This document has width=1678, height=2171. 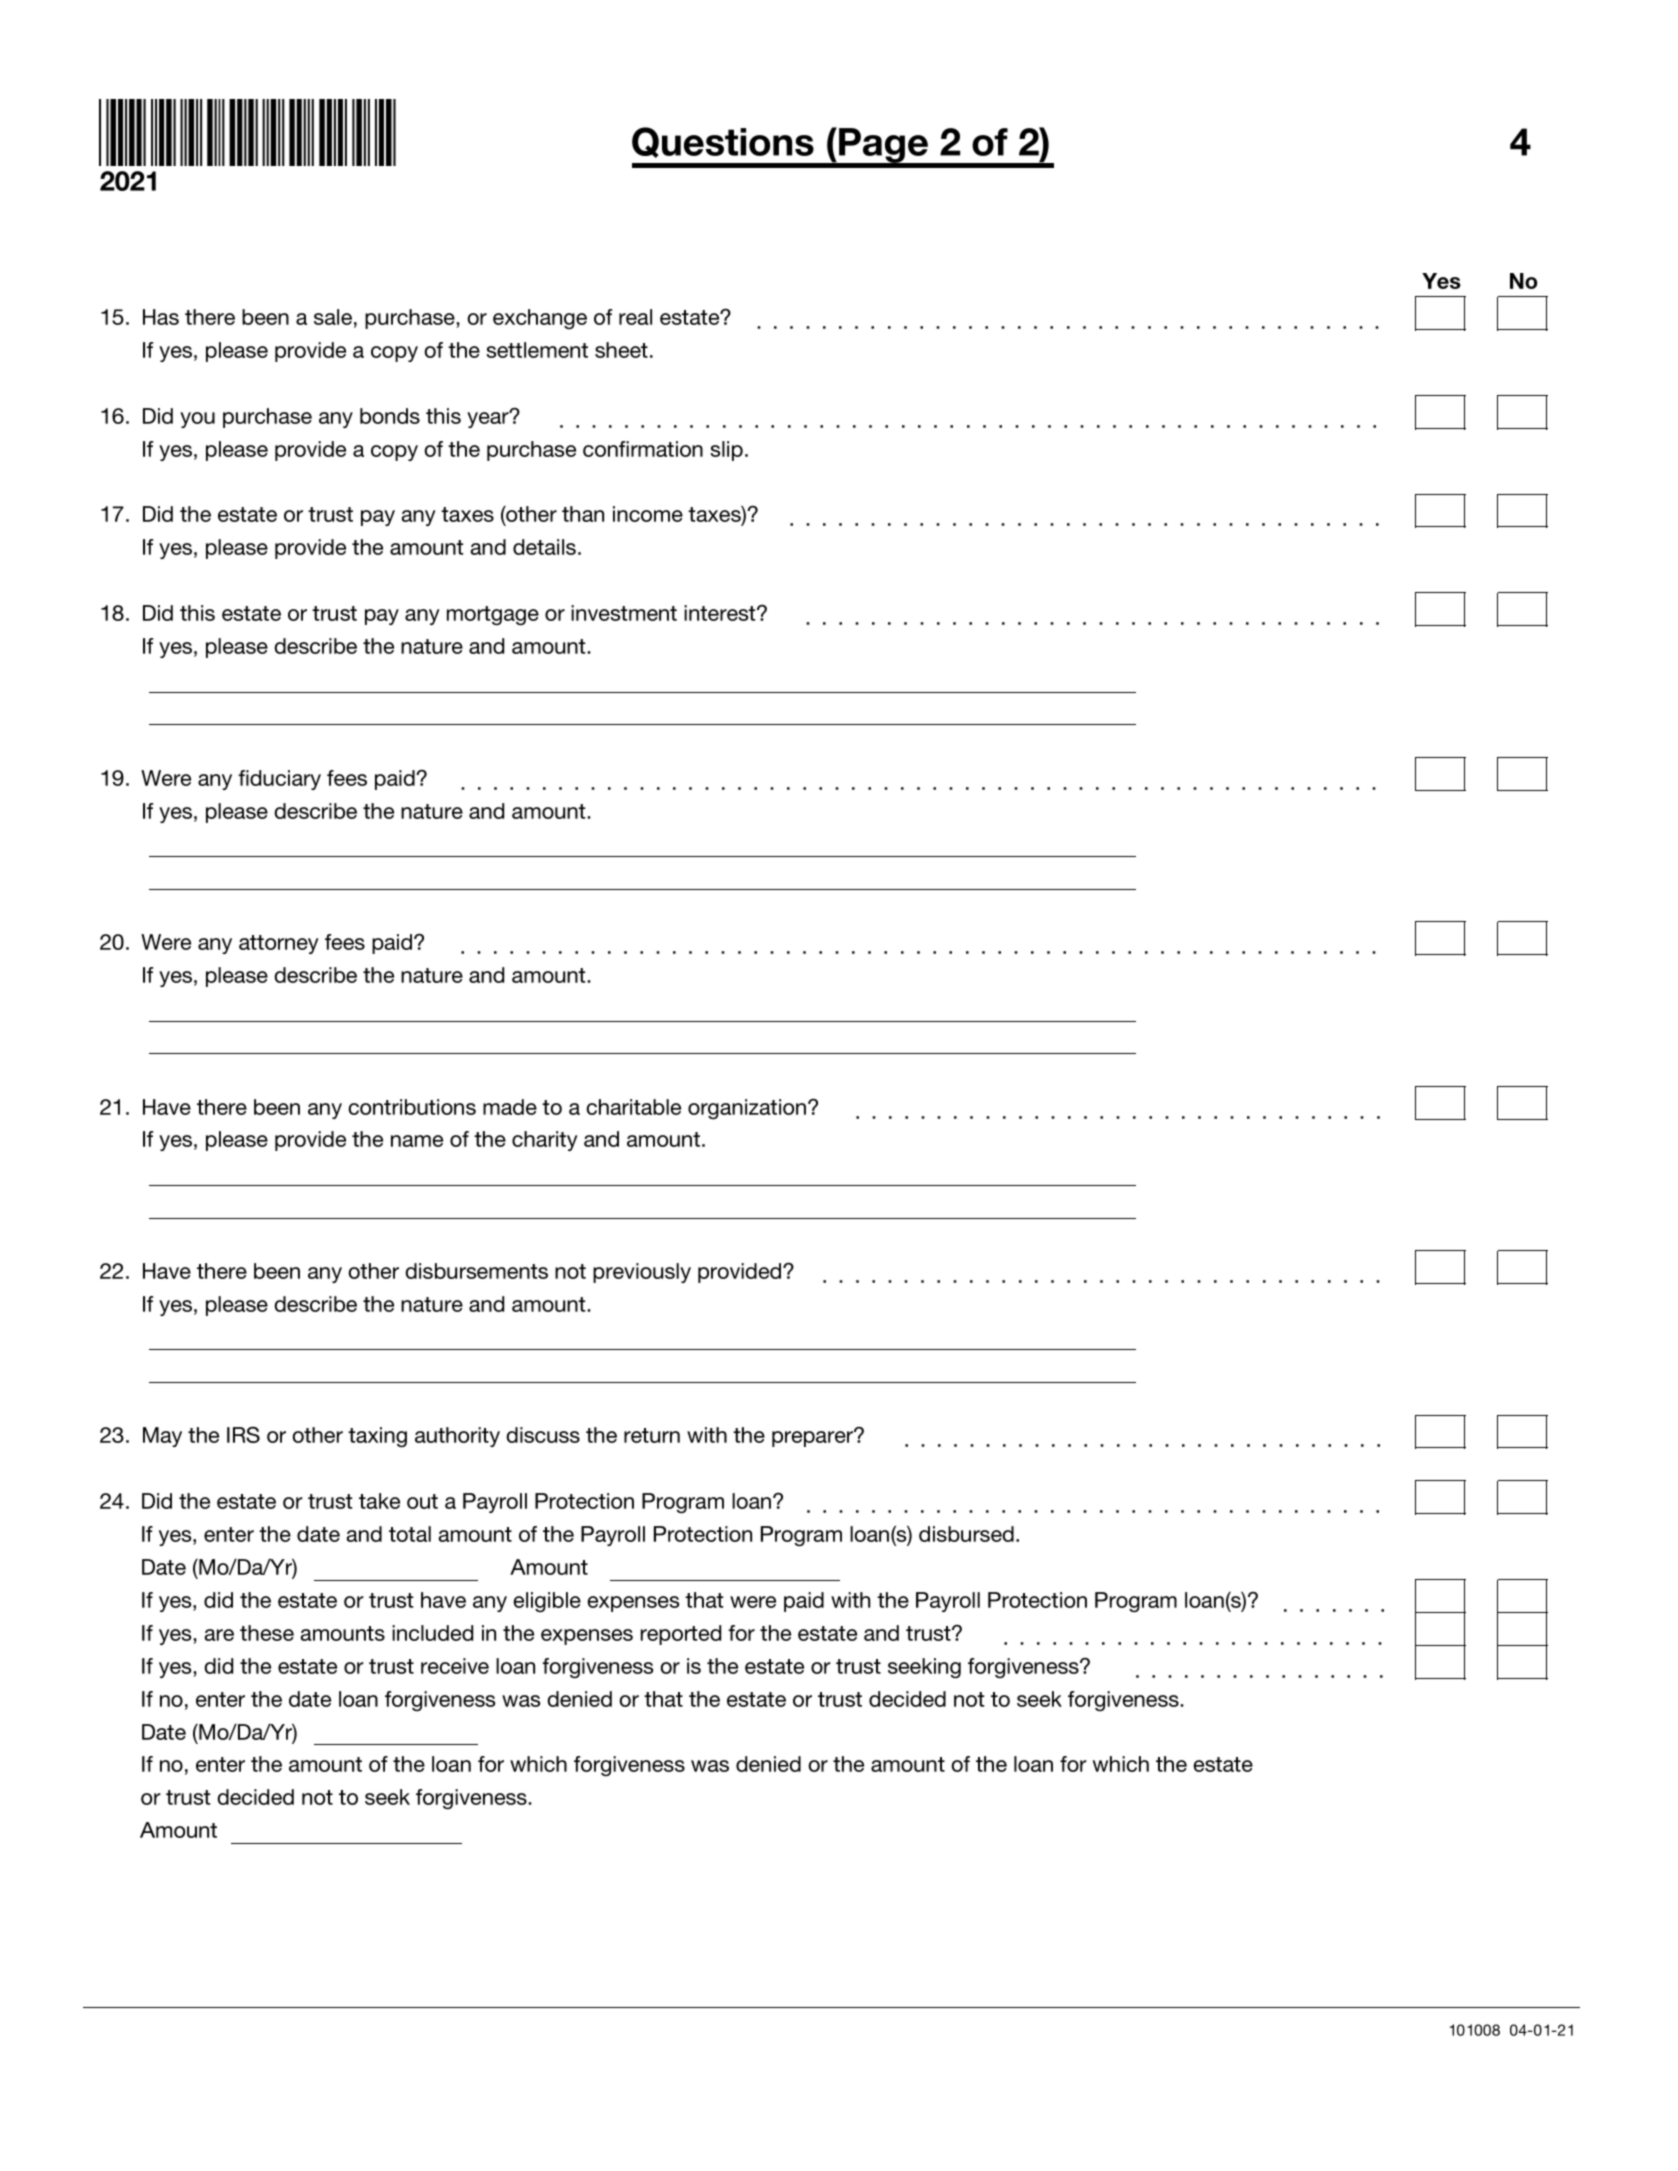 I want to click on disbursed, so click(x=966, y=1534).
